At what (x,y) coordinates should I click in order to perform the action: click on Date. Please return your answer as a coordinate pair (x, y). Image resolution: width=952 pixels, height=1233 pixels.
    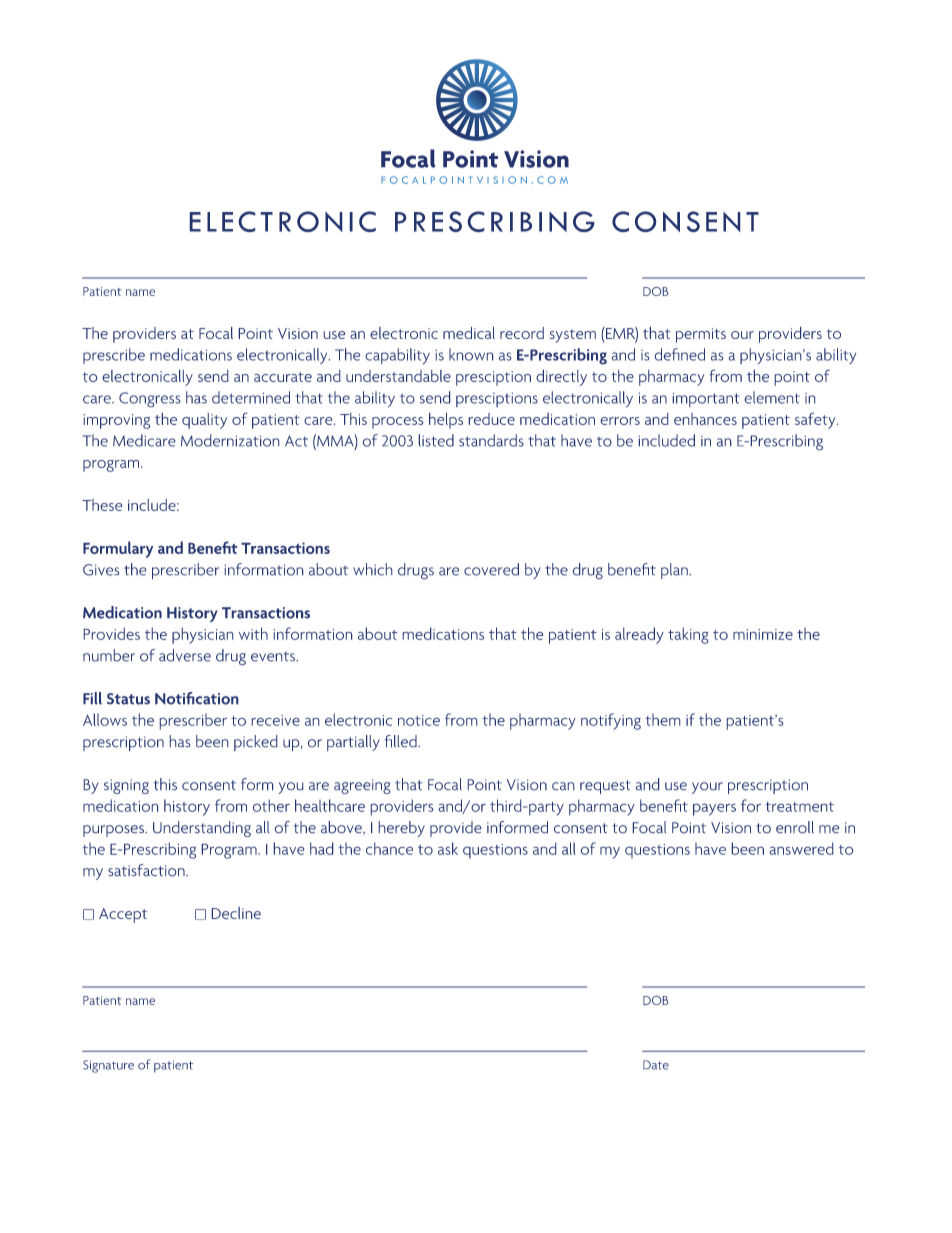
    Looking at the image, I should click on (656, 1065).
